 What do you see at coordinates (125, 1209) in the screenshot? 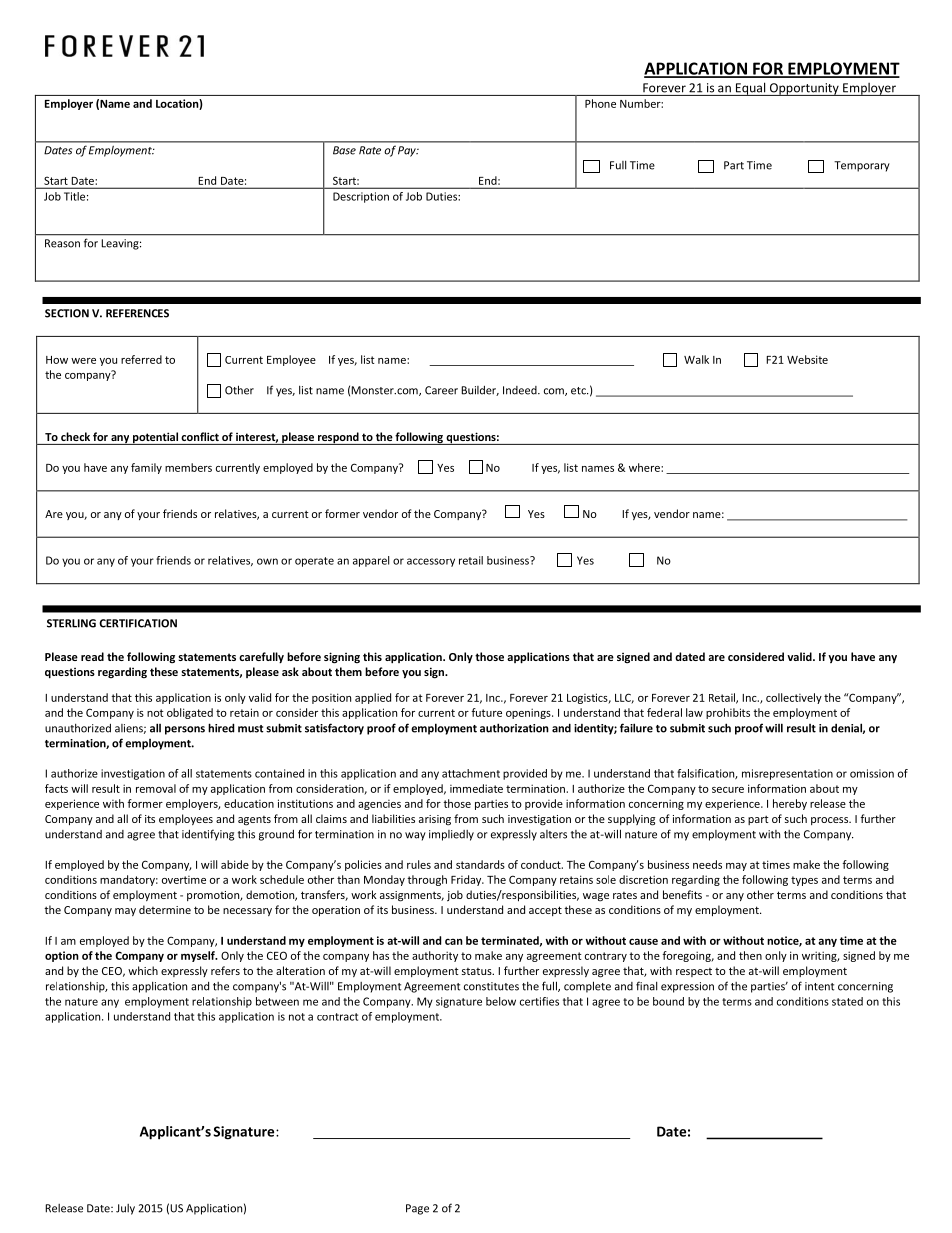
I see `July` at bounding box center [125, 1209].
